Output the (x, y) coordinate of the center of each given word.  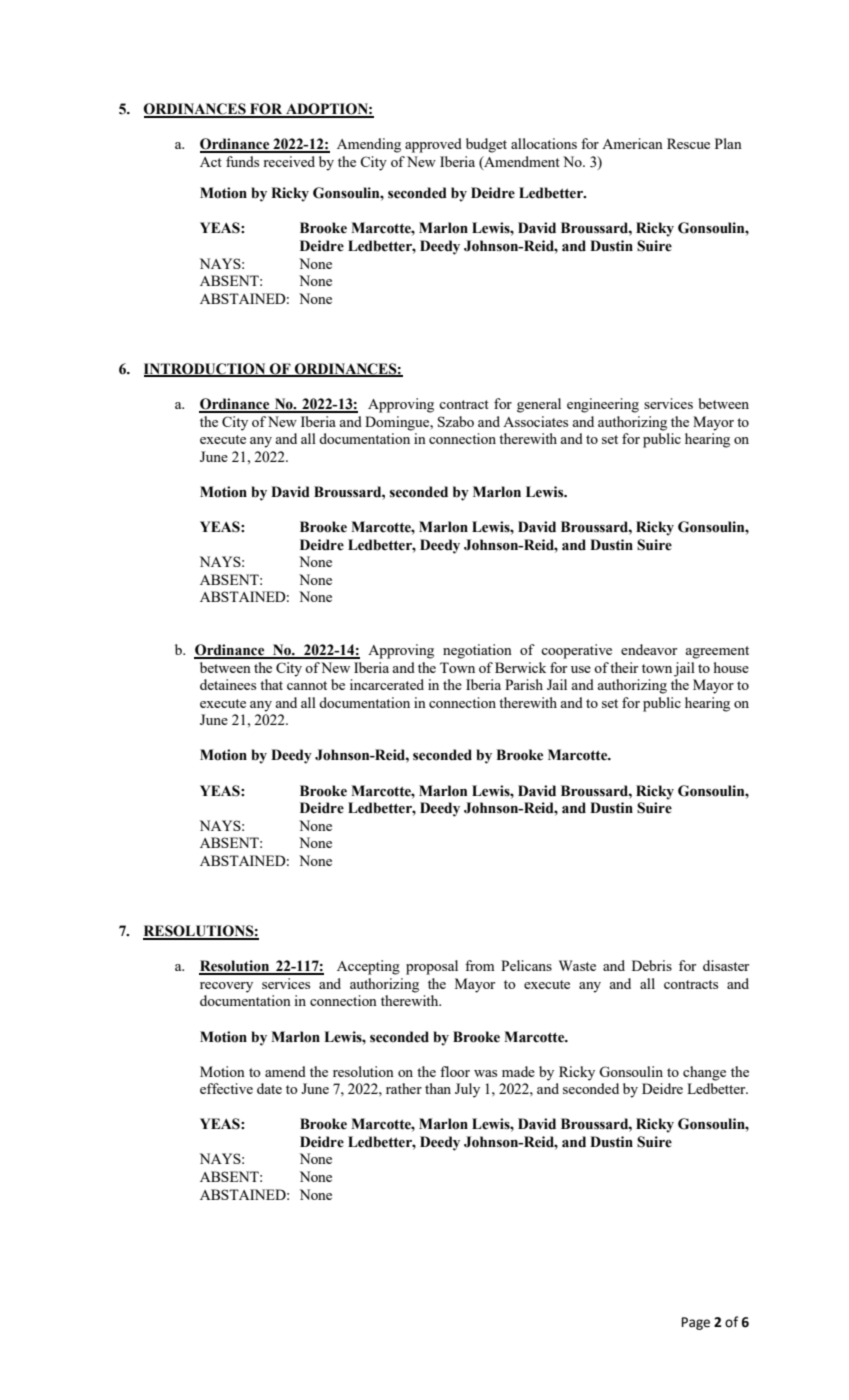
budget (486, 145)
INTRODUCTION (206, 370)
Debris (652, 965)
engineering (603, 405)
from (480, 965)
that (271, 684)
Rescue (688, 143)
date (269, 1088)
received (289, 161)
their (624, 667)
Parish (524, 684)
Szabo (456, 421)
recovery (226, 987)
